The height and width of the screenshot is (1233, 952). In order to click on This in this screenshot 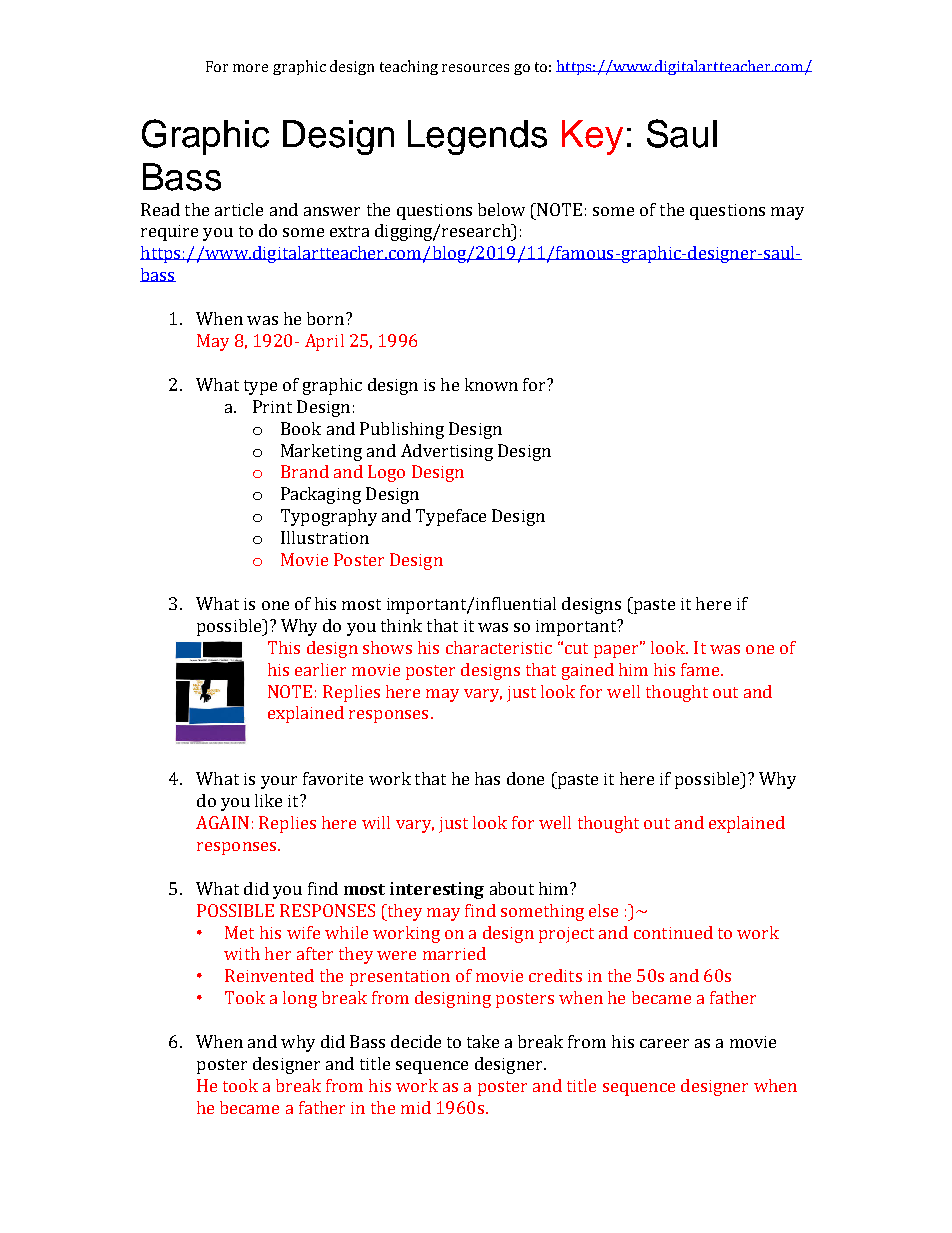, I will do `click(284, 647)`.
